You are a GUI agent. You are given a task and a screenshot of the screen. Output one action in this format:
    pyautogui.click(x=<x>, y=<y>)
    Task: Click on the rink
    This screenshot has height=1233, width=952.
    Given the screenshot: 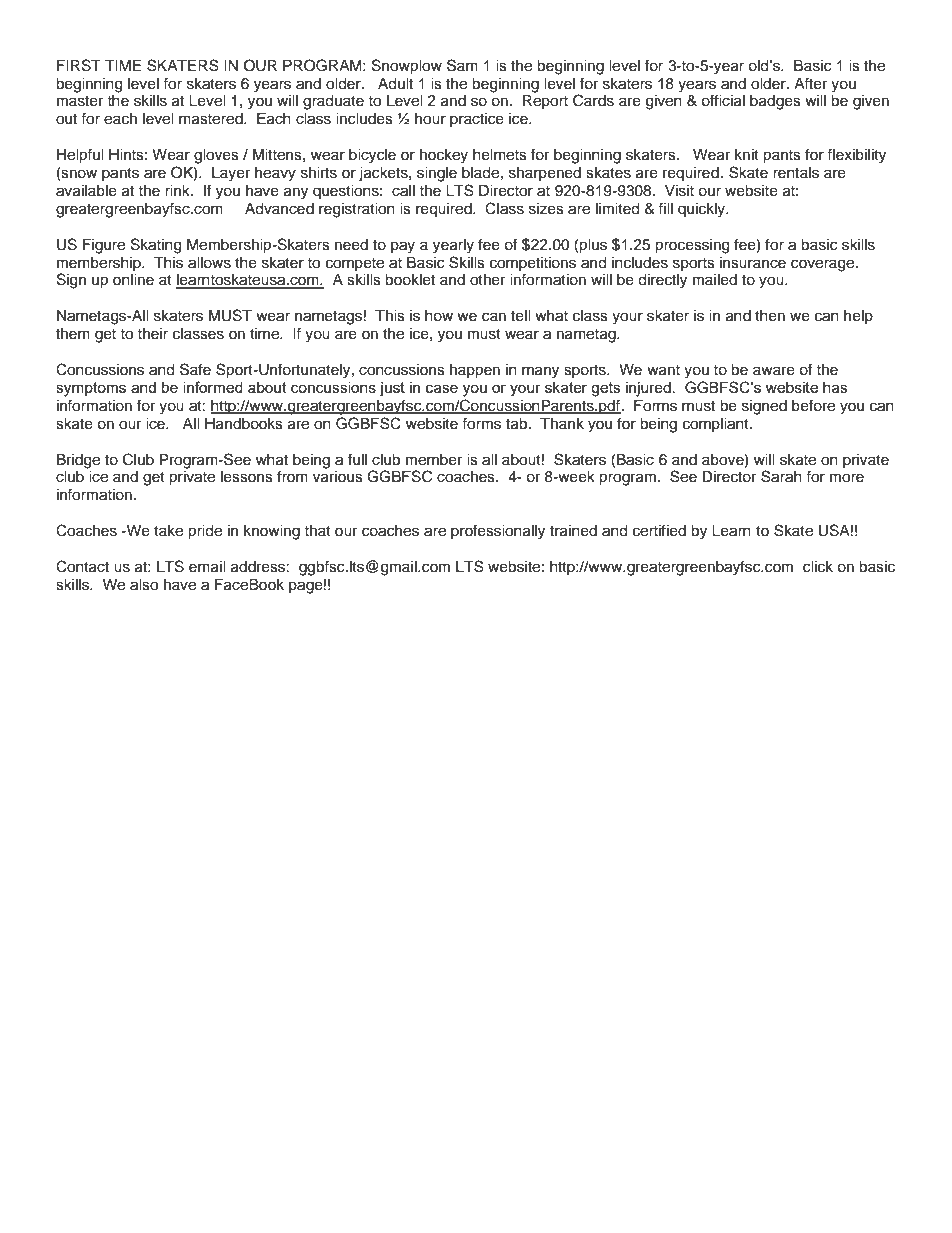 What is the action you would take?
    pyautogui.click(x=178, y=190)
